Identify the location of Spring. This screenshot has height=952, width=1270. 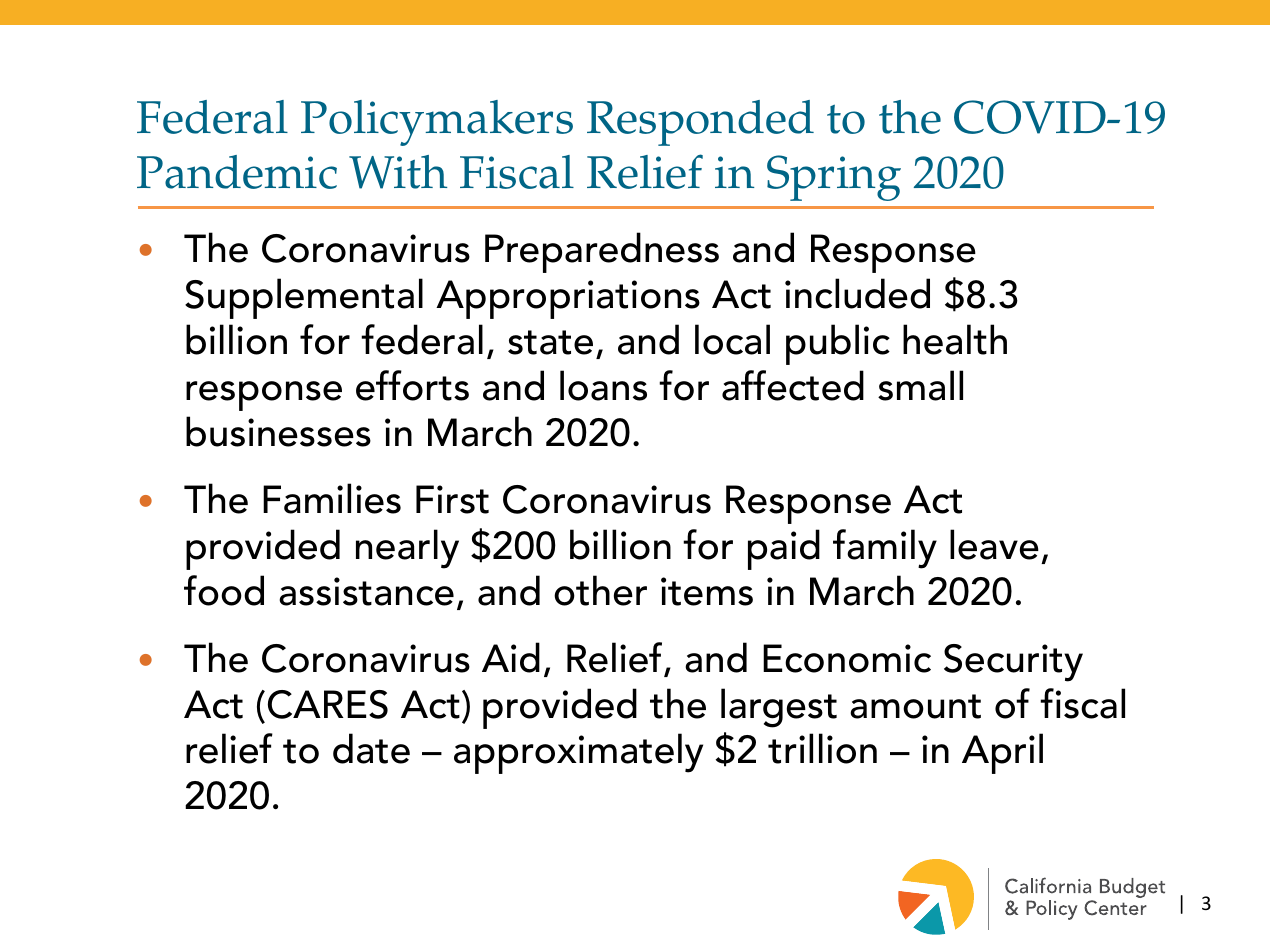
(834, 178).
